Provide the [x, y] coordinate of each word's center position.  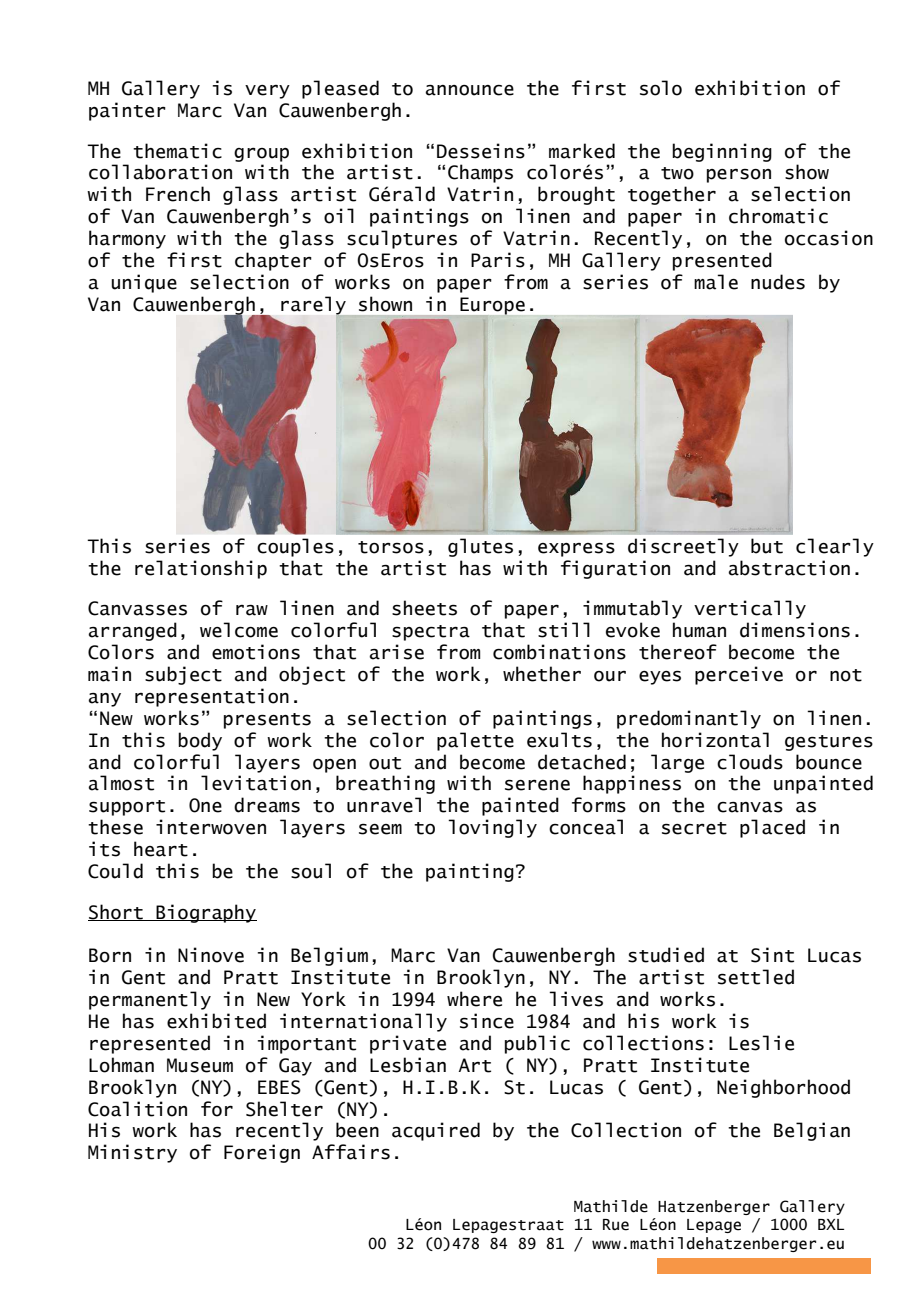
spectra [431, 633]
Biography [205, 913]
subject [183, 675]
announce [469, 90]
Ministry [132, 1153]
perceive [739, 675]
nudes [778, 282]
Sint [772, 955]
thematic [177, 151]
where [474, 999]
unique [144, 283]
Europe [492, 307]
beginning [722, 152]
